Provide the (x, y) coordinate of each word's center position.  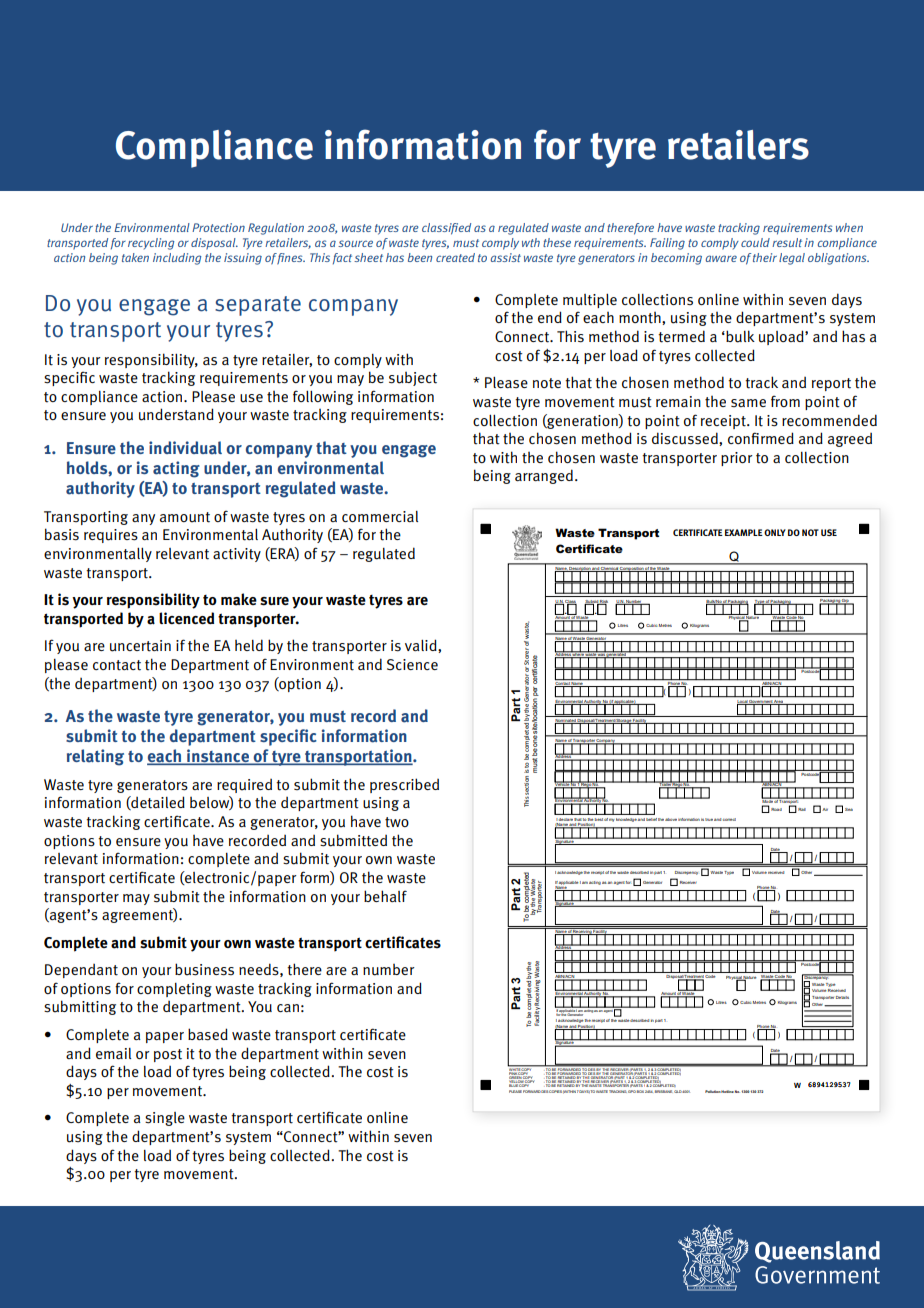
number (389, 970)
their (765, 257)
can (288, 1008)
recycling (151, 244)
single (165, 1119)
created (455, 257)
